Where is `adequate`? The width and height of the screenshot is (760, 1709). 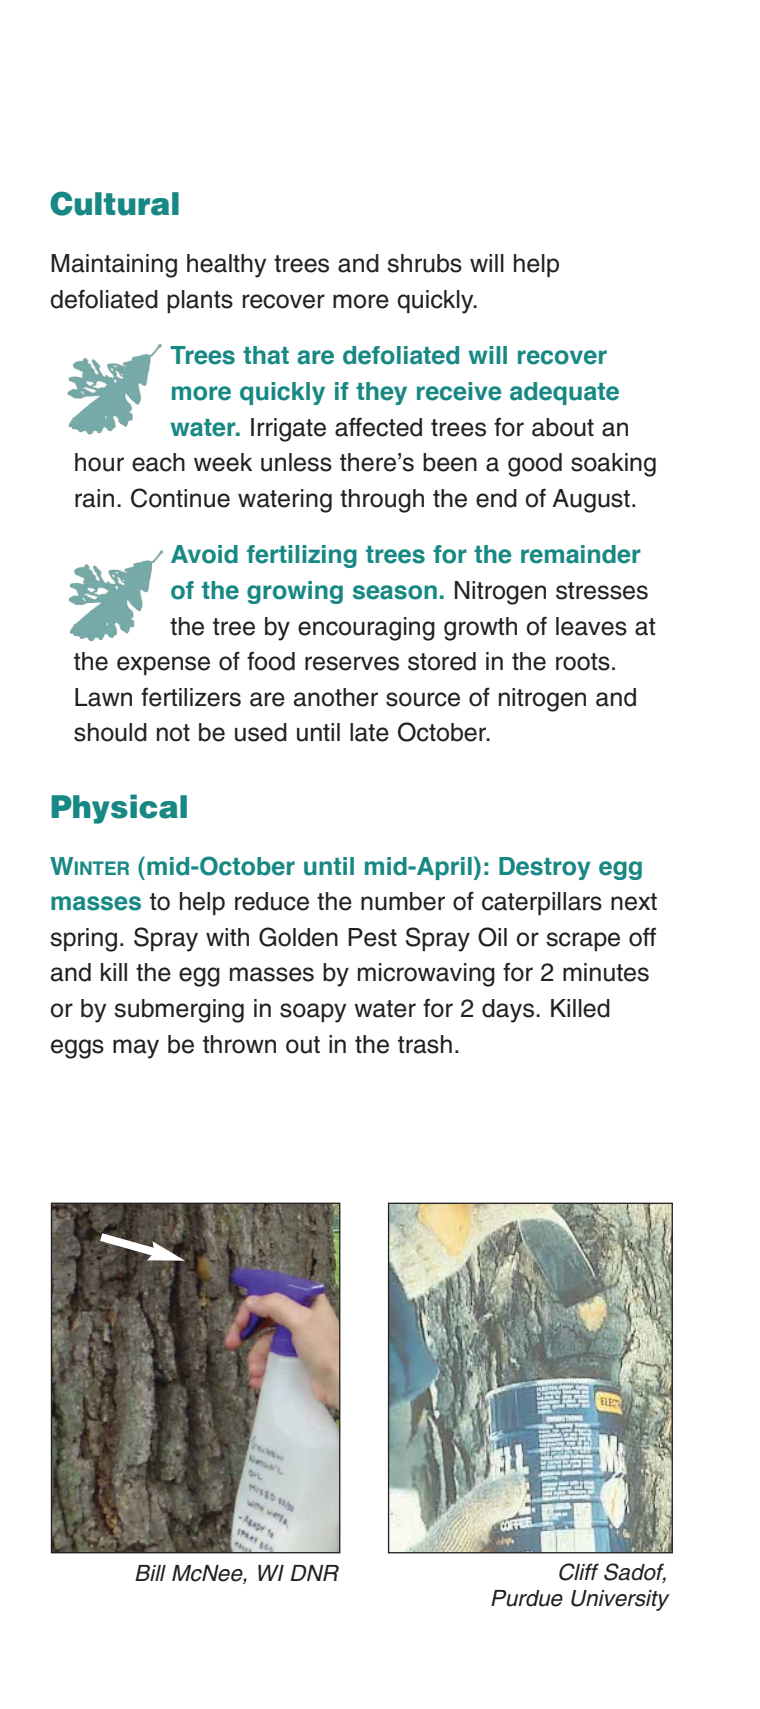 adequate is located at coordinates (564, 393).
